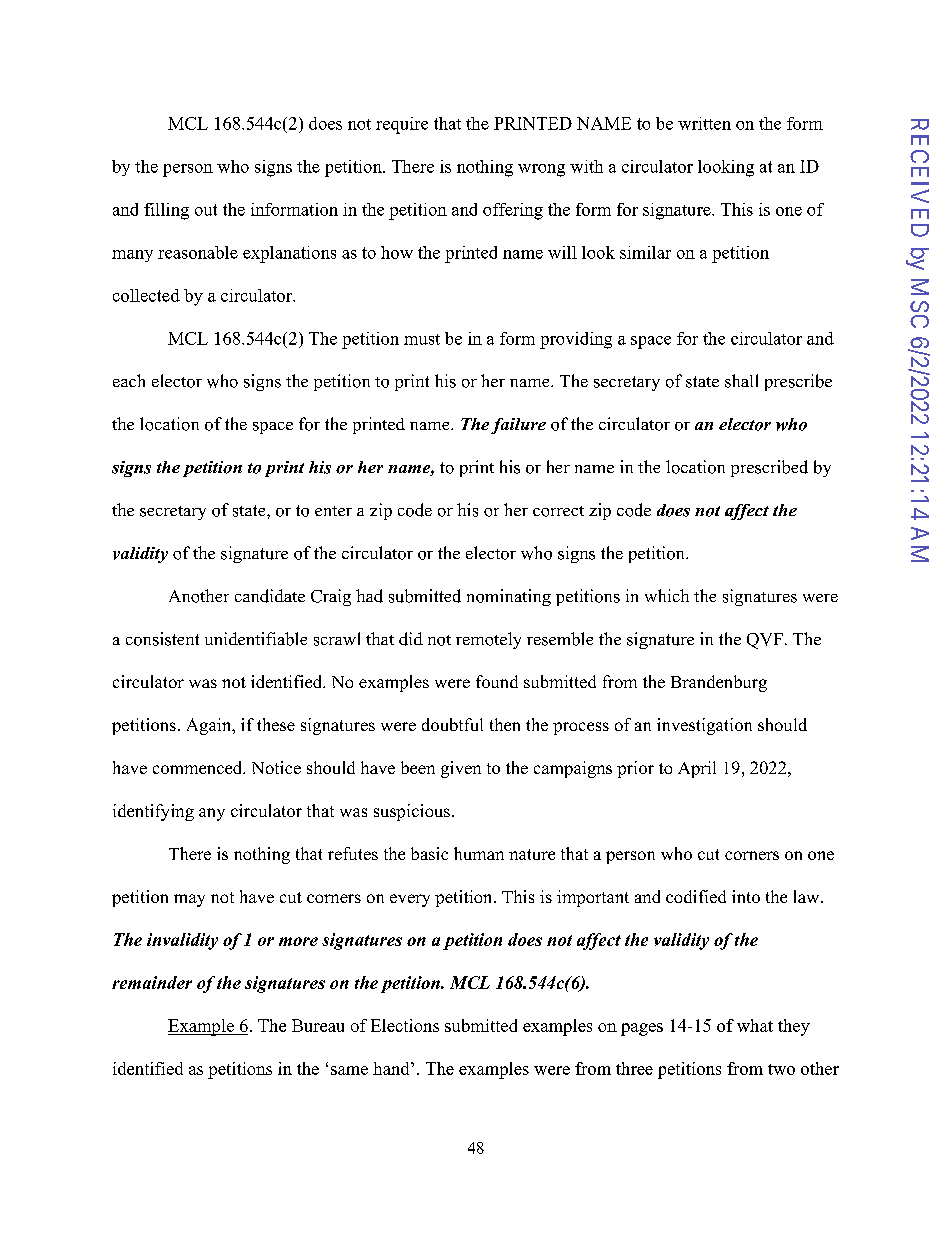 The image size is (952, 1233). I want to click on which, so click(667, 595).
